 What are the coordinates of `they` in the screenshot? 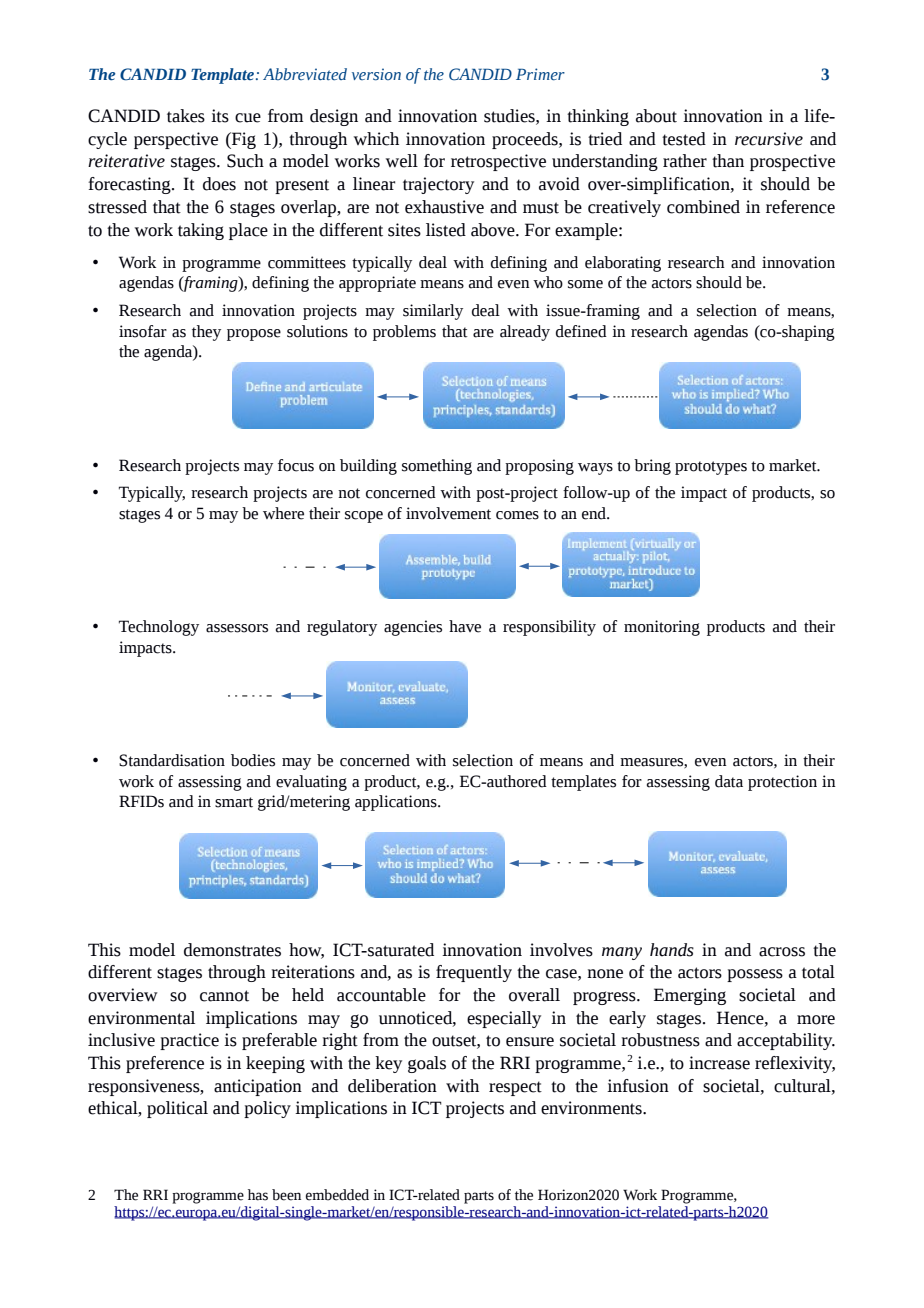 It's located at (206, 333).
